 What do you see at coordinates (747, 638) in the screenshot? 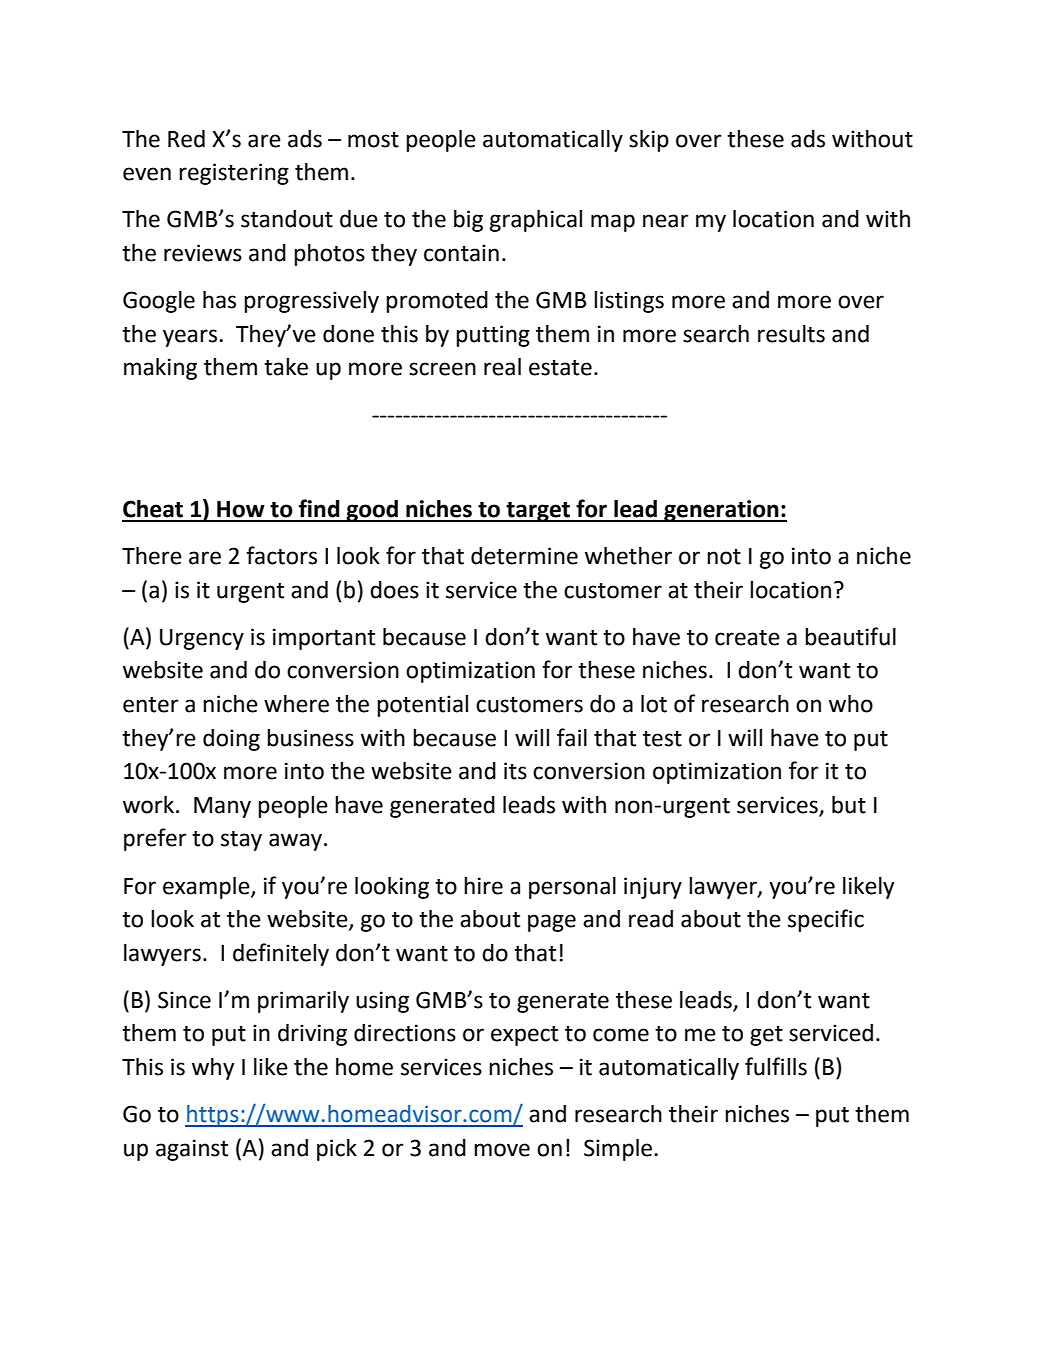
I see `create` at bounding box center [747, 638].
